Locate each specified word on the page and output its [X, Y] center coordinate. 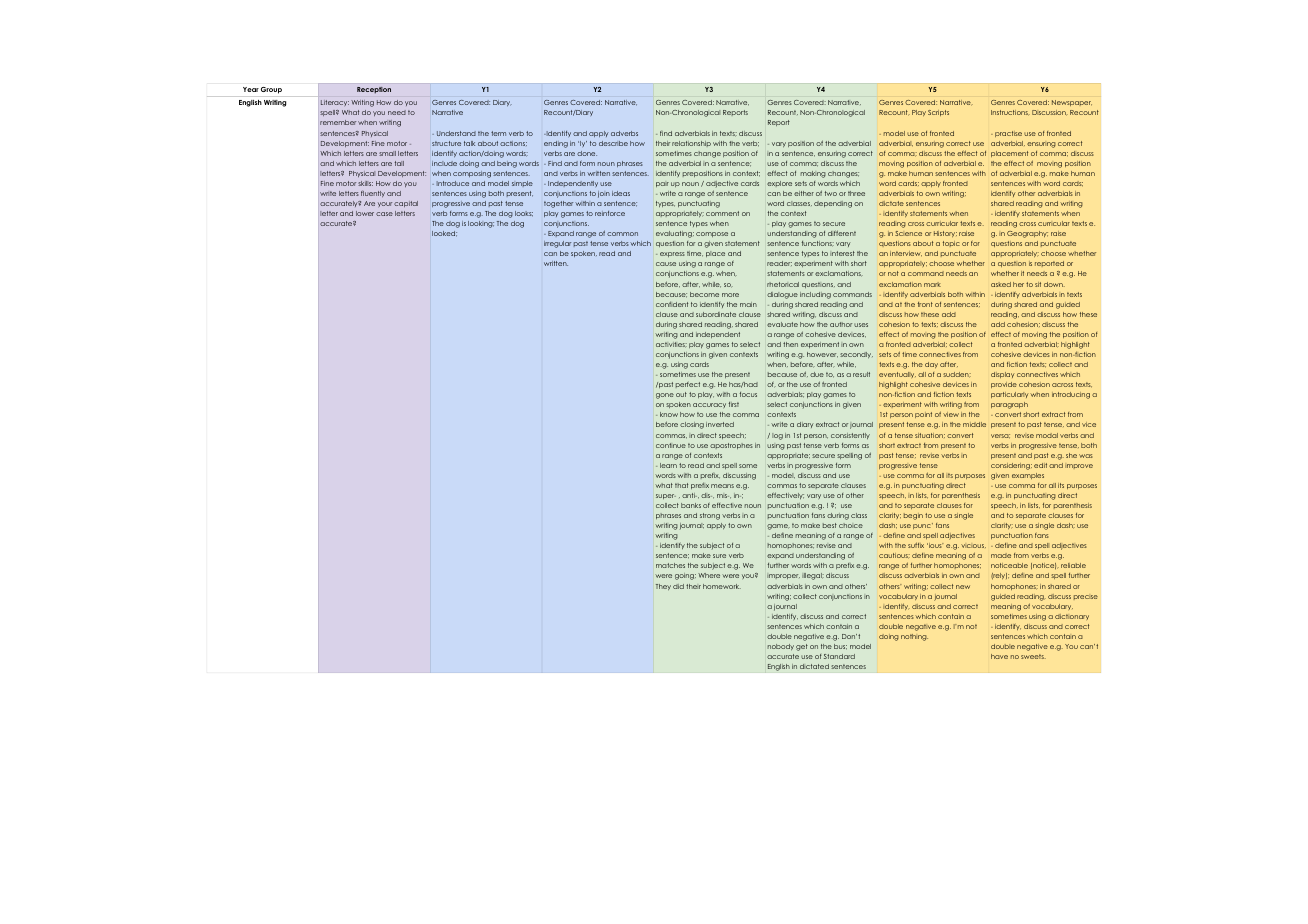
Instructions [1010, 112]
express [672, 254]
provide [1004, 385]
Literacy [335, 103]
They [663, 587]
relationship [691, 144]
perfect [688, 385]
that [681, 485]
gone [665, 396]
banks [691, 505]
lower [365, 213]
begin [913, 516]
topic [951, 244]
